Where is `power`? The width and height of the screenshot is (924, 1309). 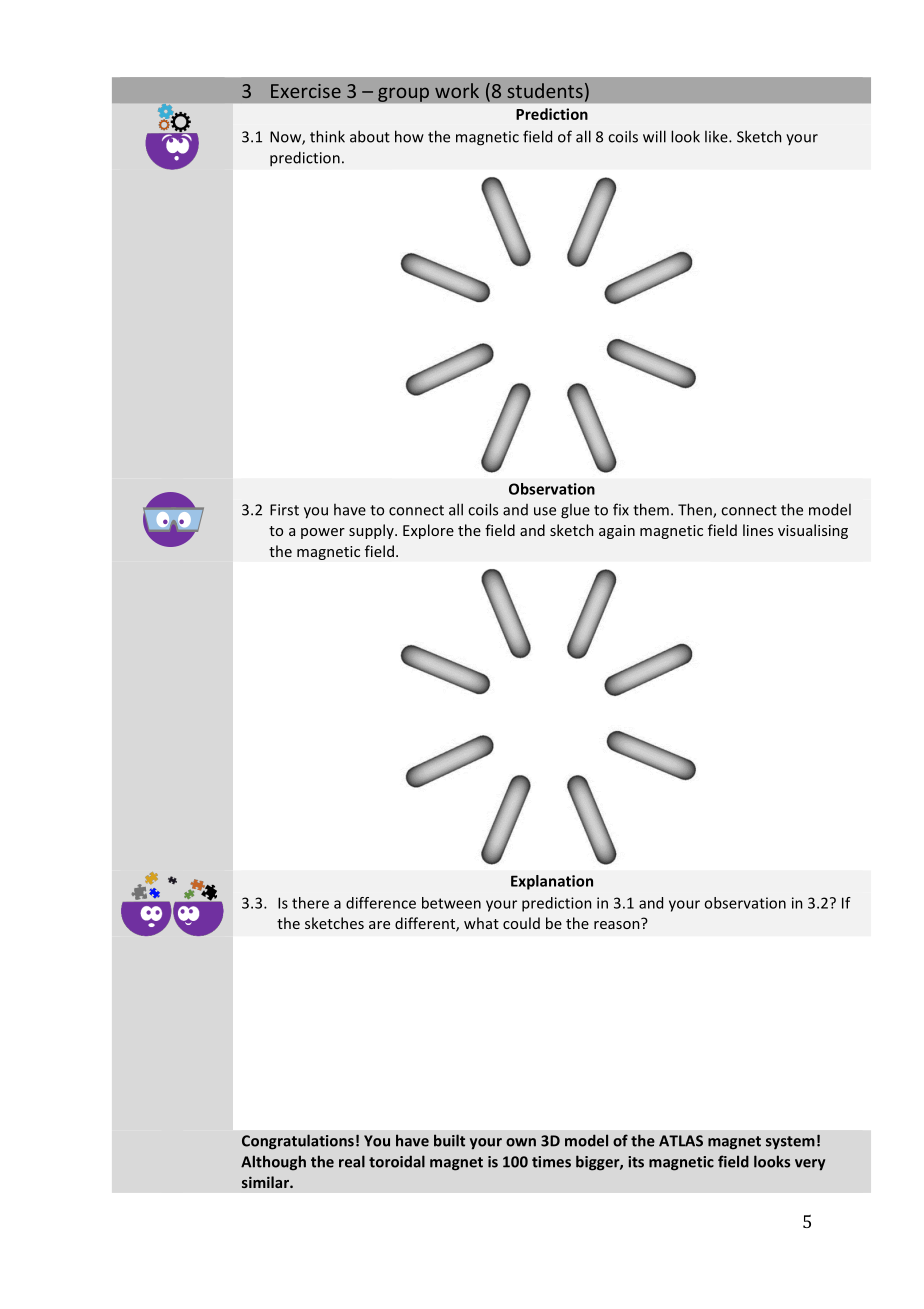 power is located at coordinates (323, 533).
